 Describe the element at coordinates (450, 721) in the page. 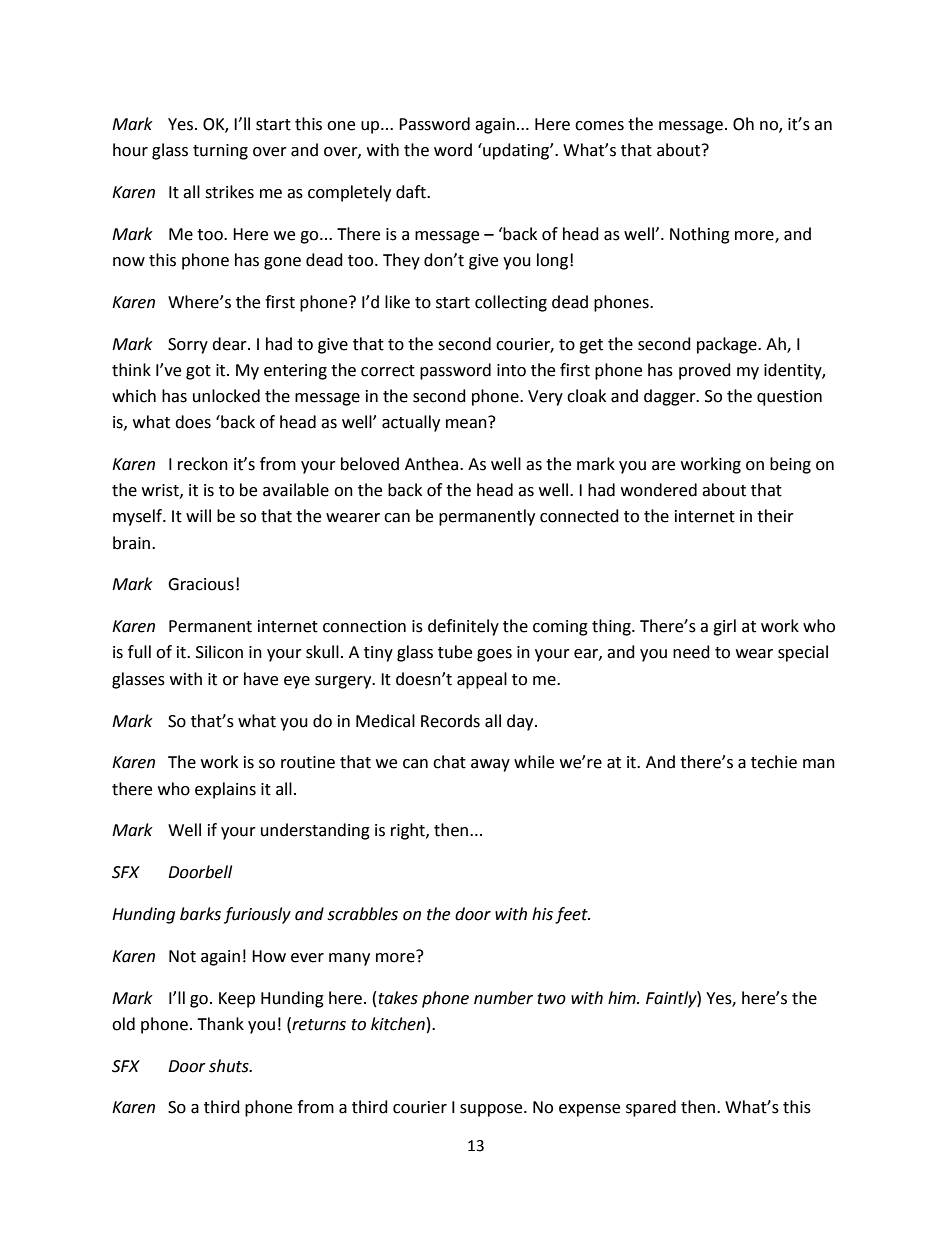

I see `Records` at that location.
